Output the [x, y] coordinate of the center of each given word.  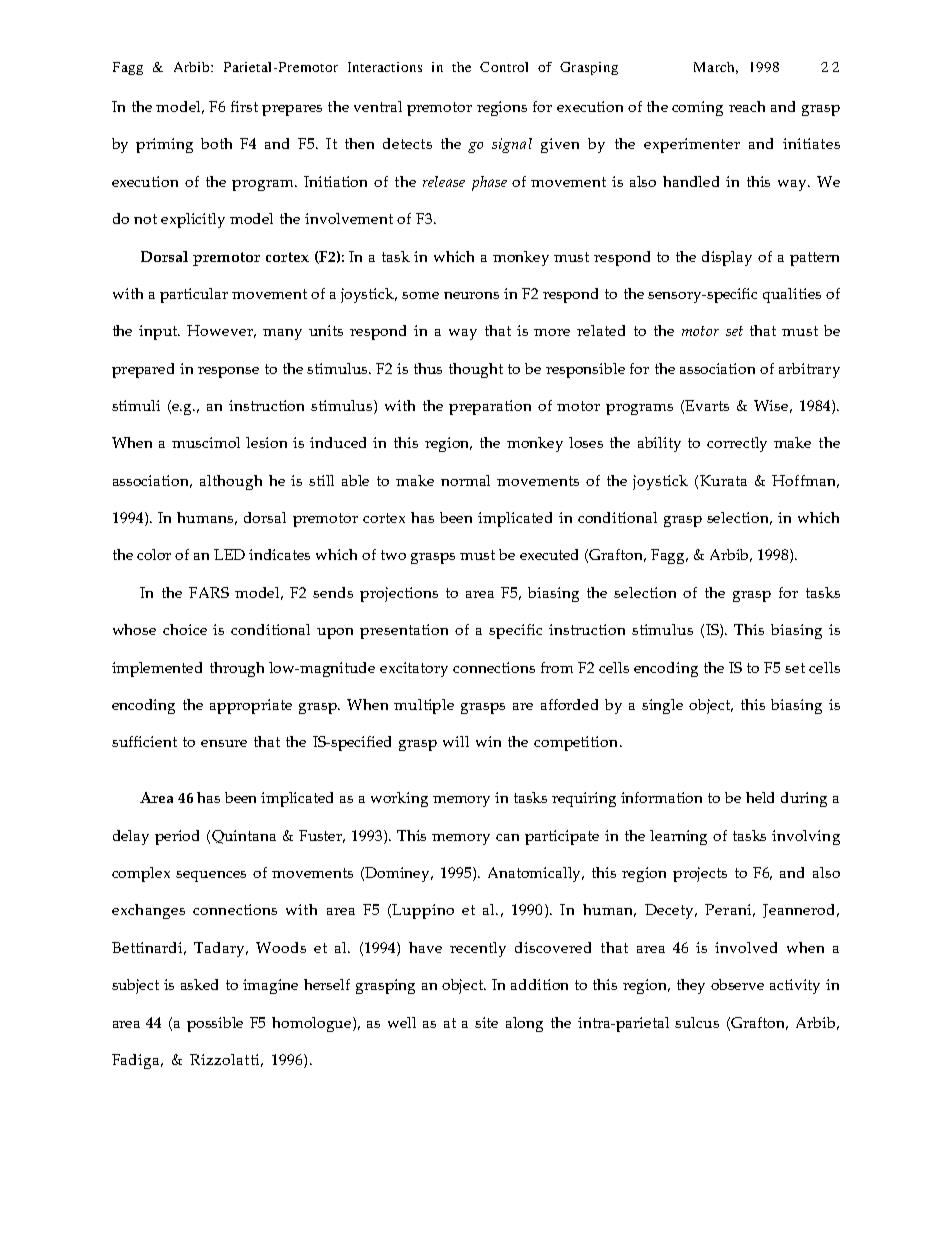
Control [504, 67]
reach [747, 106]
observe [737, 984]
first [244, 106]
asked [199, 984]
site [486, 1022]
